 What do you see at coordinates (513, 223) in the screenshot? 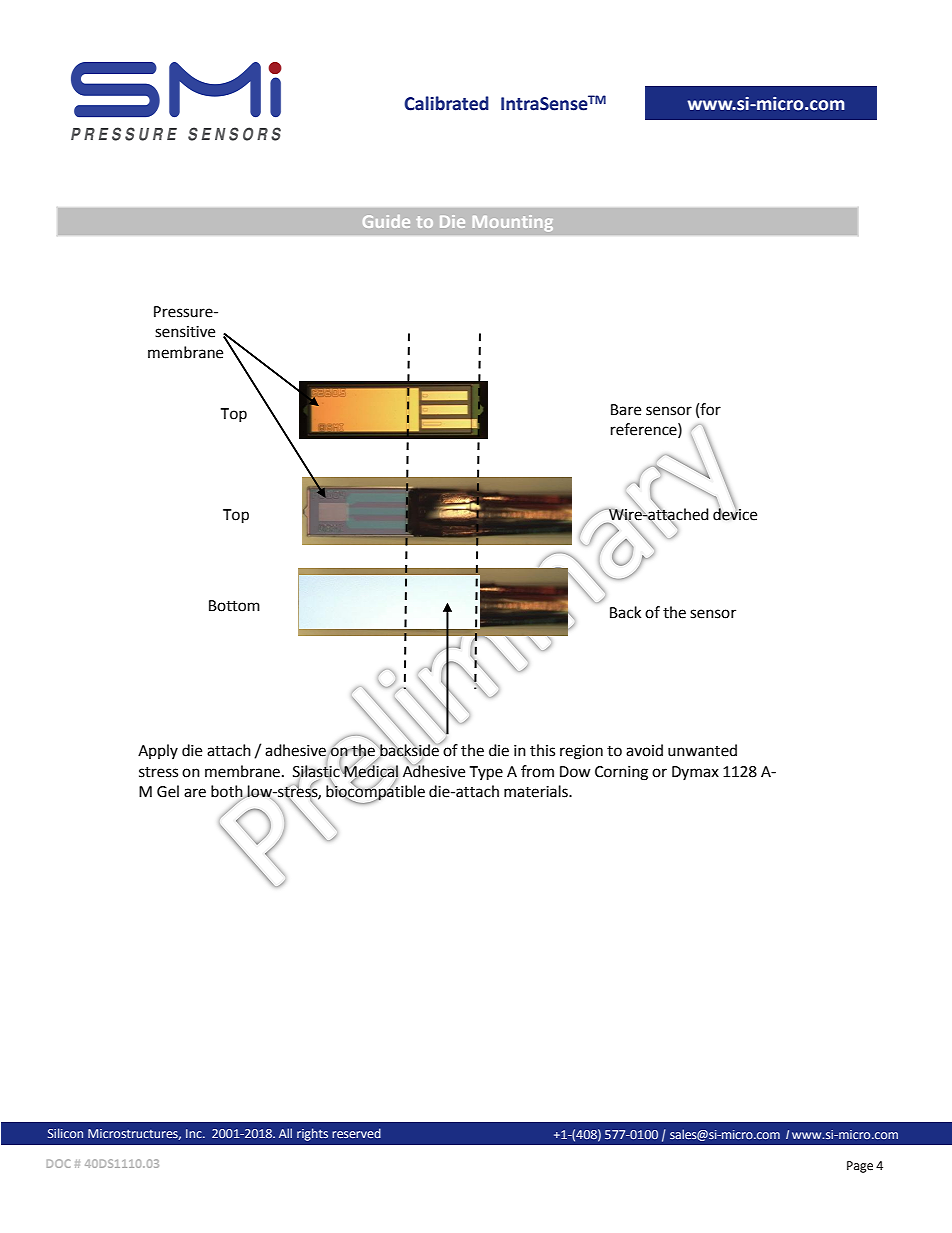
I see `Mounting` at bounding box center [513, 223].
